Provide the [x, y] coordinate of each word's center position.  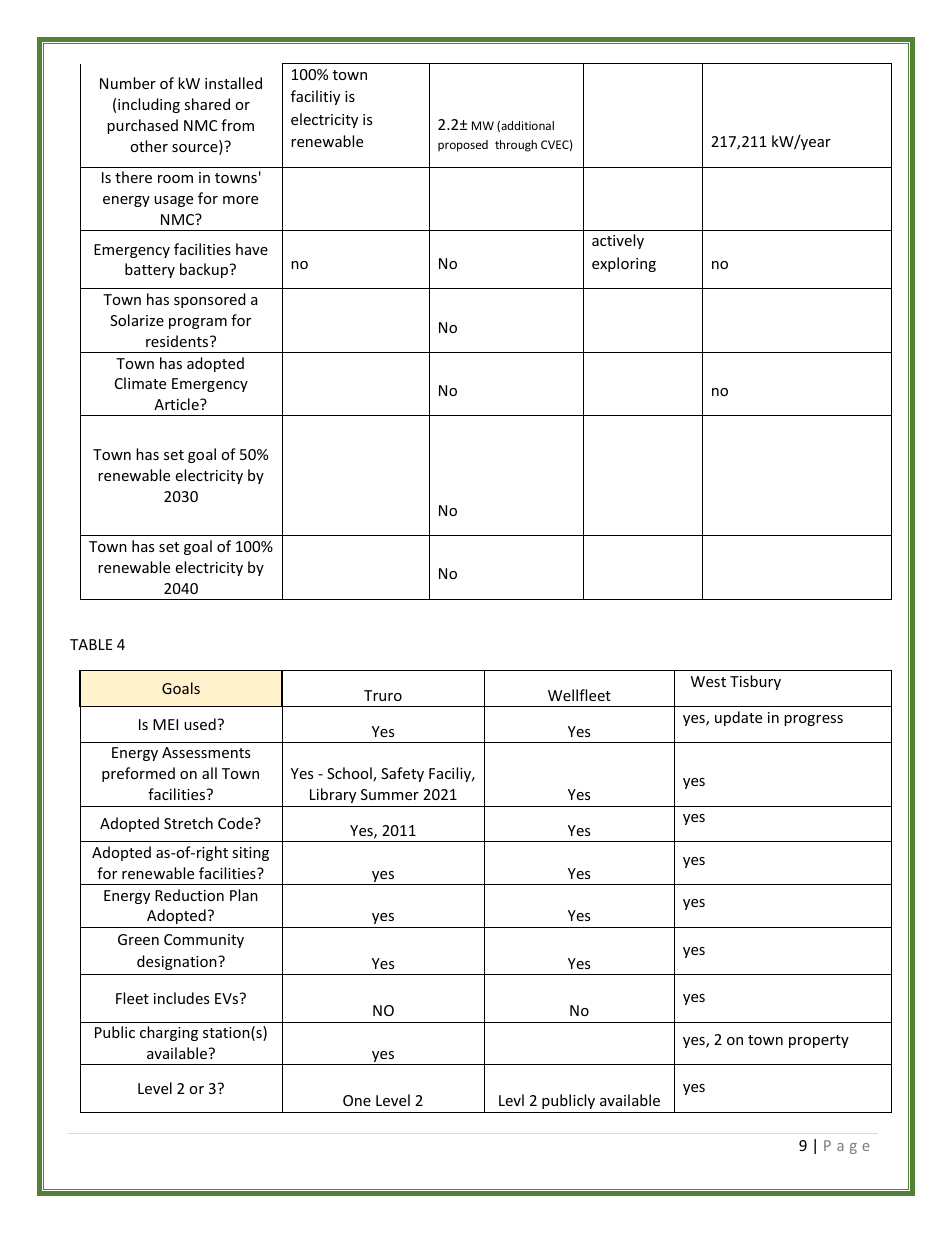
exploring [624, 264]
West [708, 681]
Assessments [206, 752]
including [149, 105]
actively [618, 241]
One [357, 1100]
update [738, 718]
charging [169, 1033]
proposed [463, 146]
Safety [402, 774]
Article [177, 404]
